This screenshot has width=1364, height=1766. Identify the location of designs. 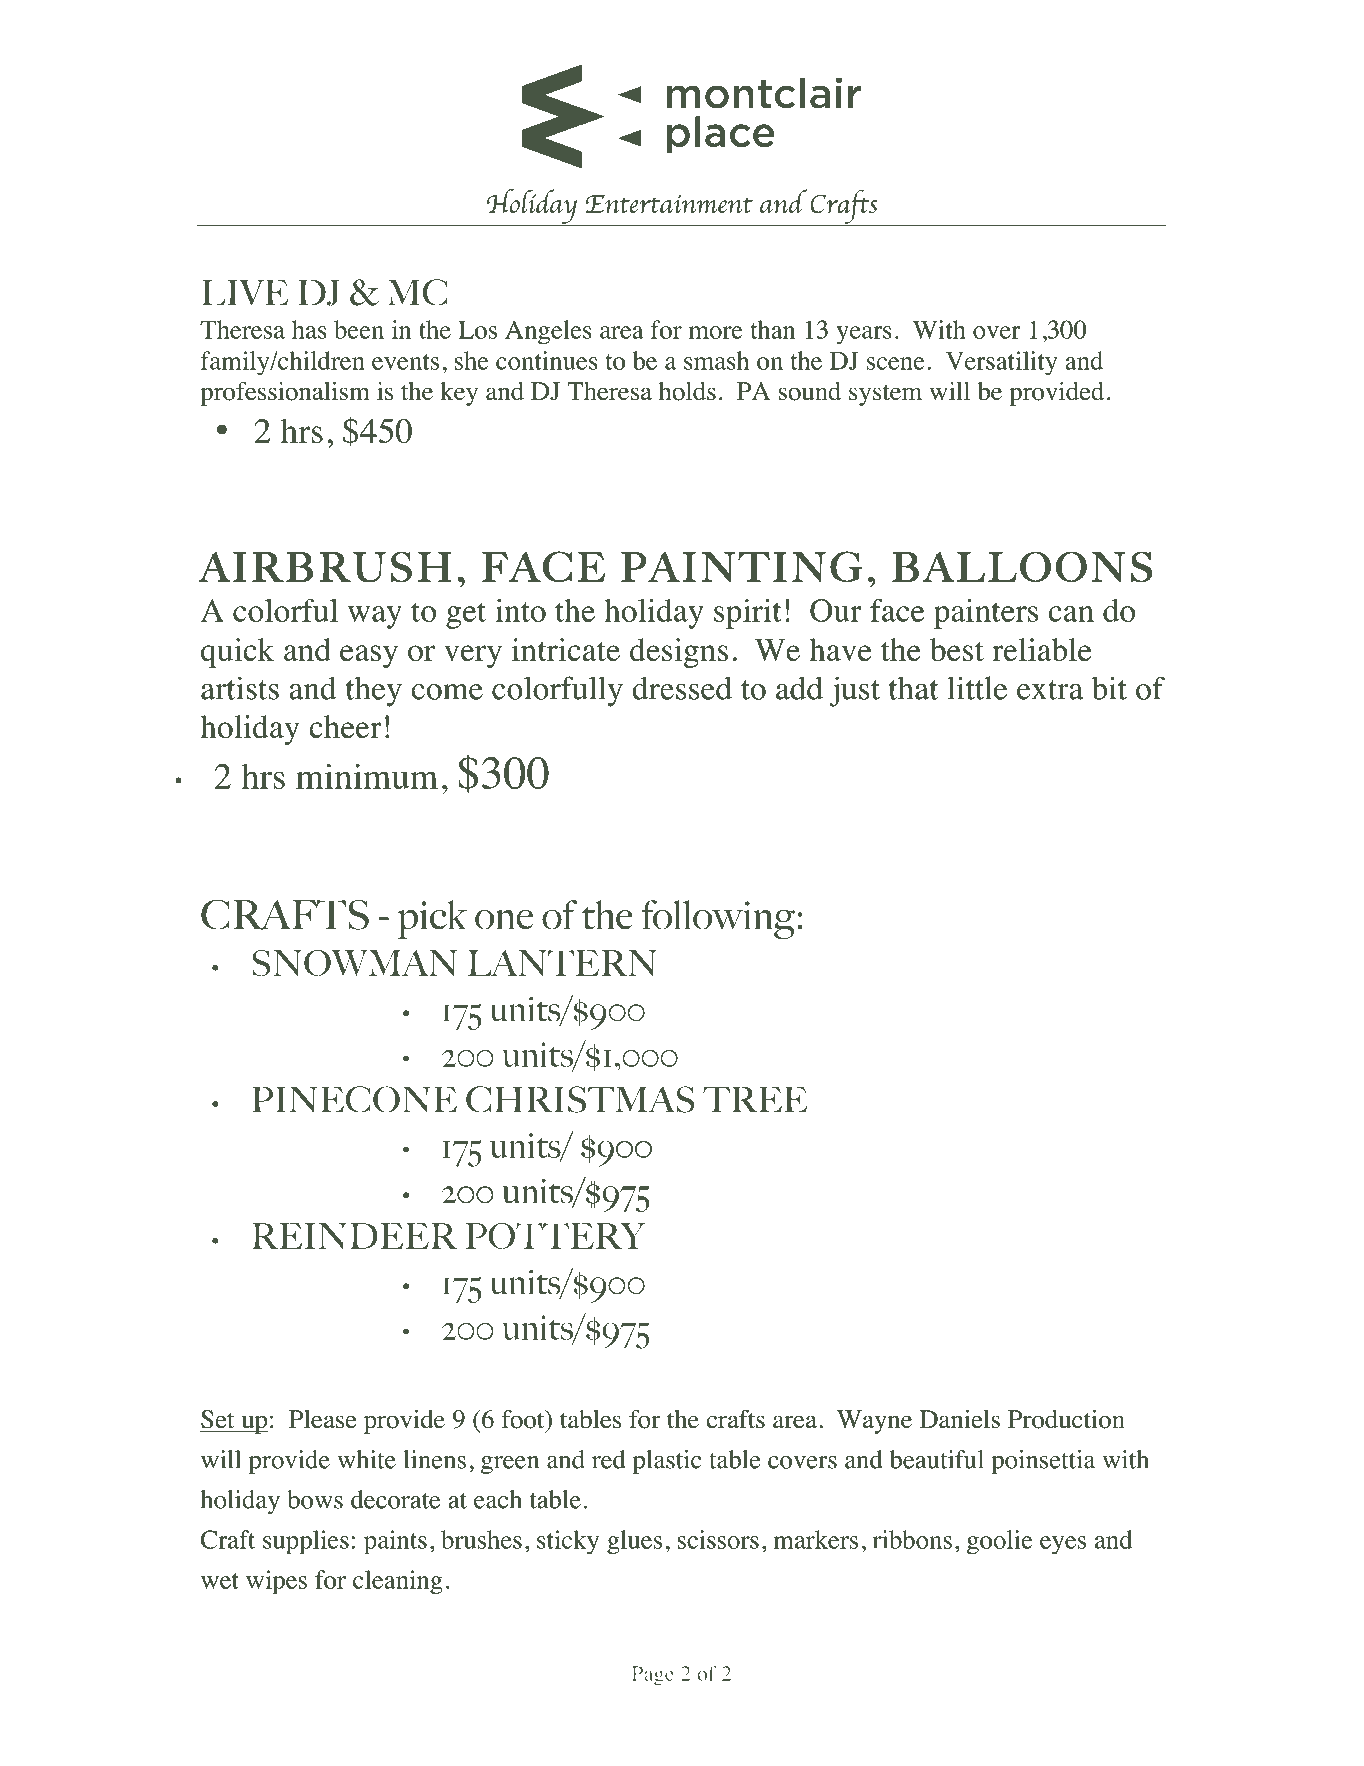
(679, 653).
